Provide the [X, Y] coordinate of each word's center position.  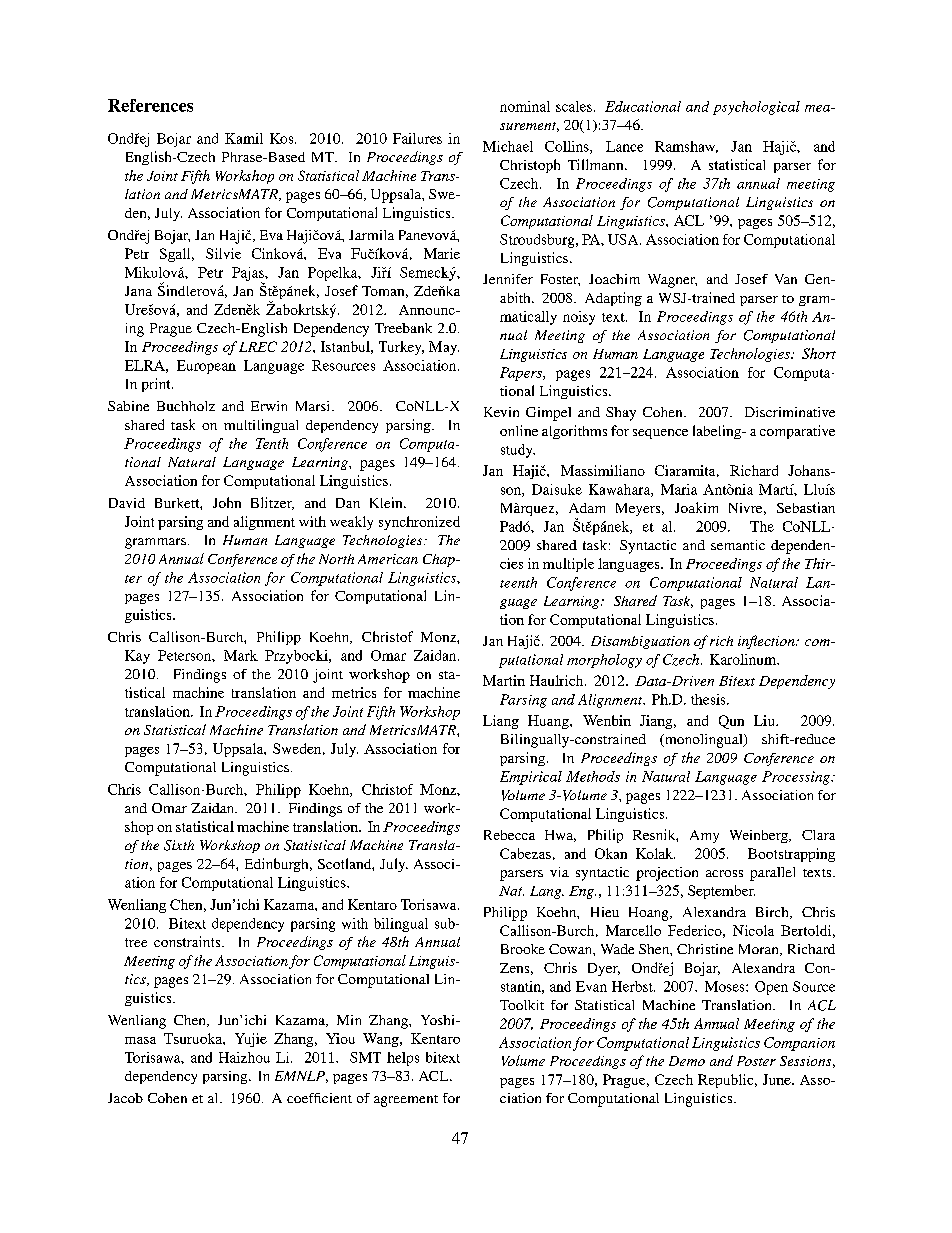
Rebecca [509, 835]
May [444, 348]
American [388, 559]
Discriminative [790, 412]
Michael [508, 146]
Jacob [125, 1098]
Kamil [244, 138]
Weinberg [760, 836]
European [206, 367]
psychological [756, 108]
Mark [241, 655]
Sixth [179, 845]
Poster [756, 1061]
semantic [738, 545]
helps [403, 1059]
